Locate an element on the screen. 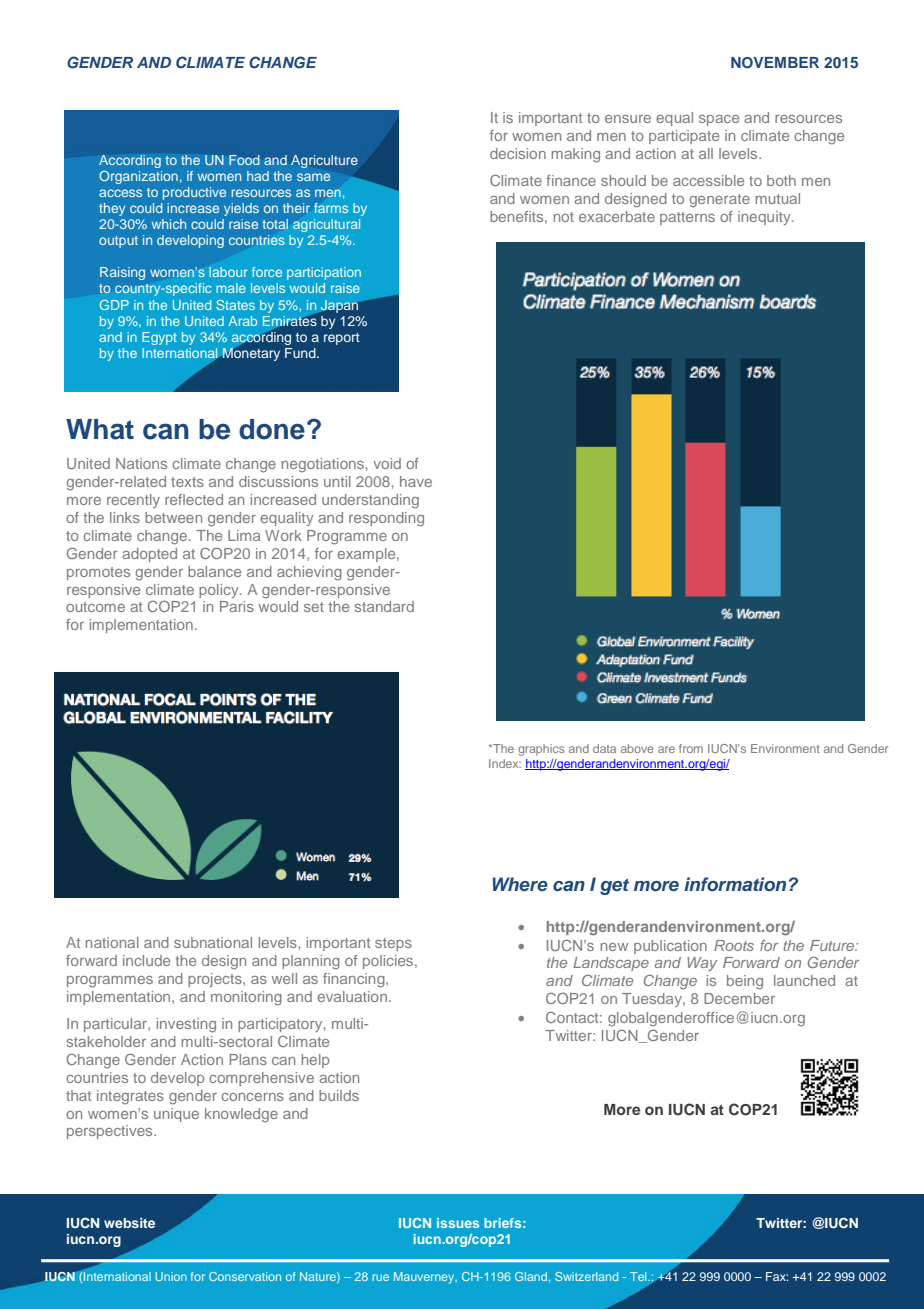  decision is located at coordinates (518, 153).
